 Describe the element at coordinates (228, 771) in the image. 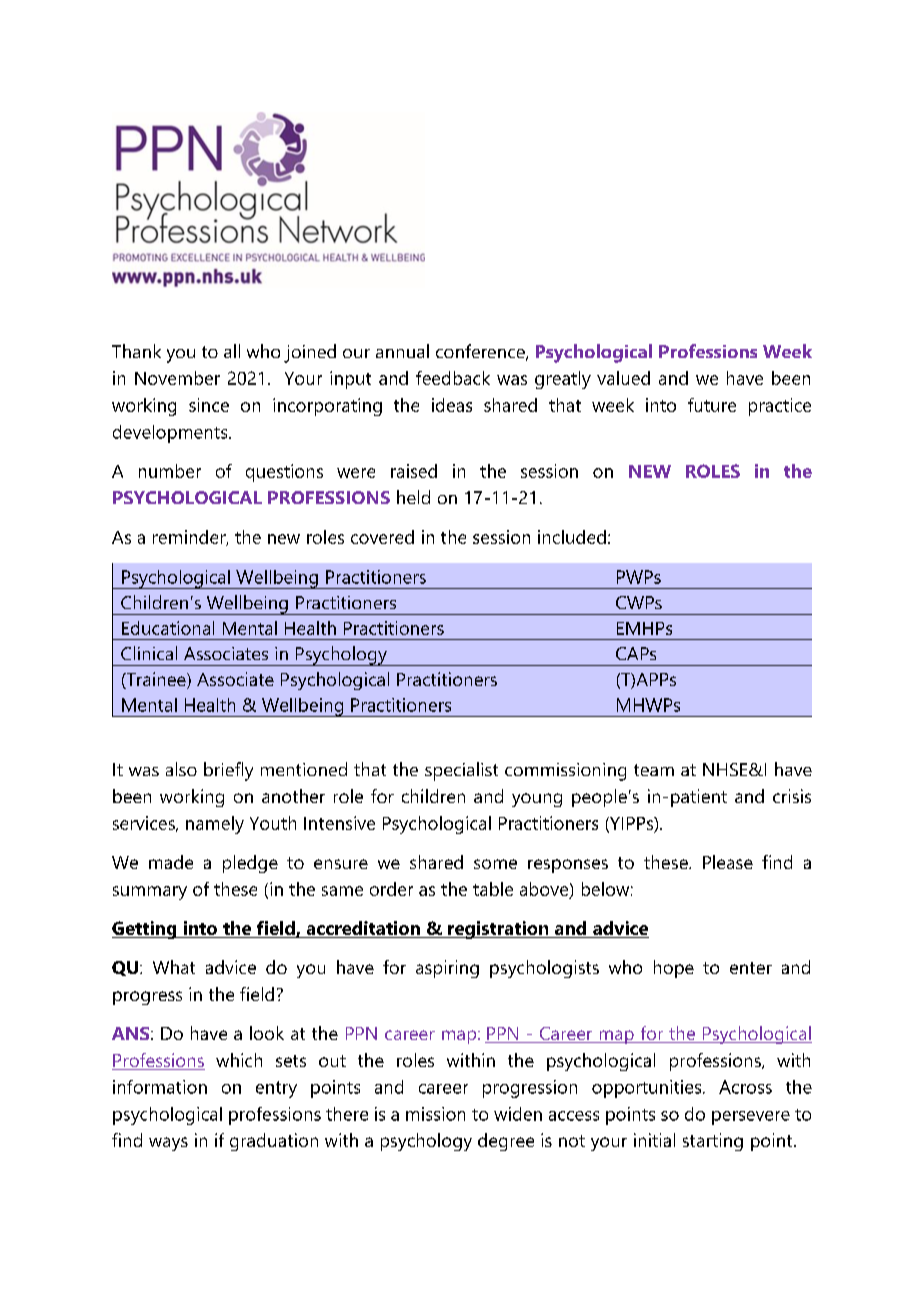

I see `briefly` at that location.
